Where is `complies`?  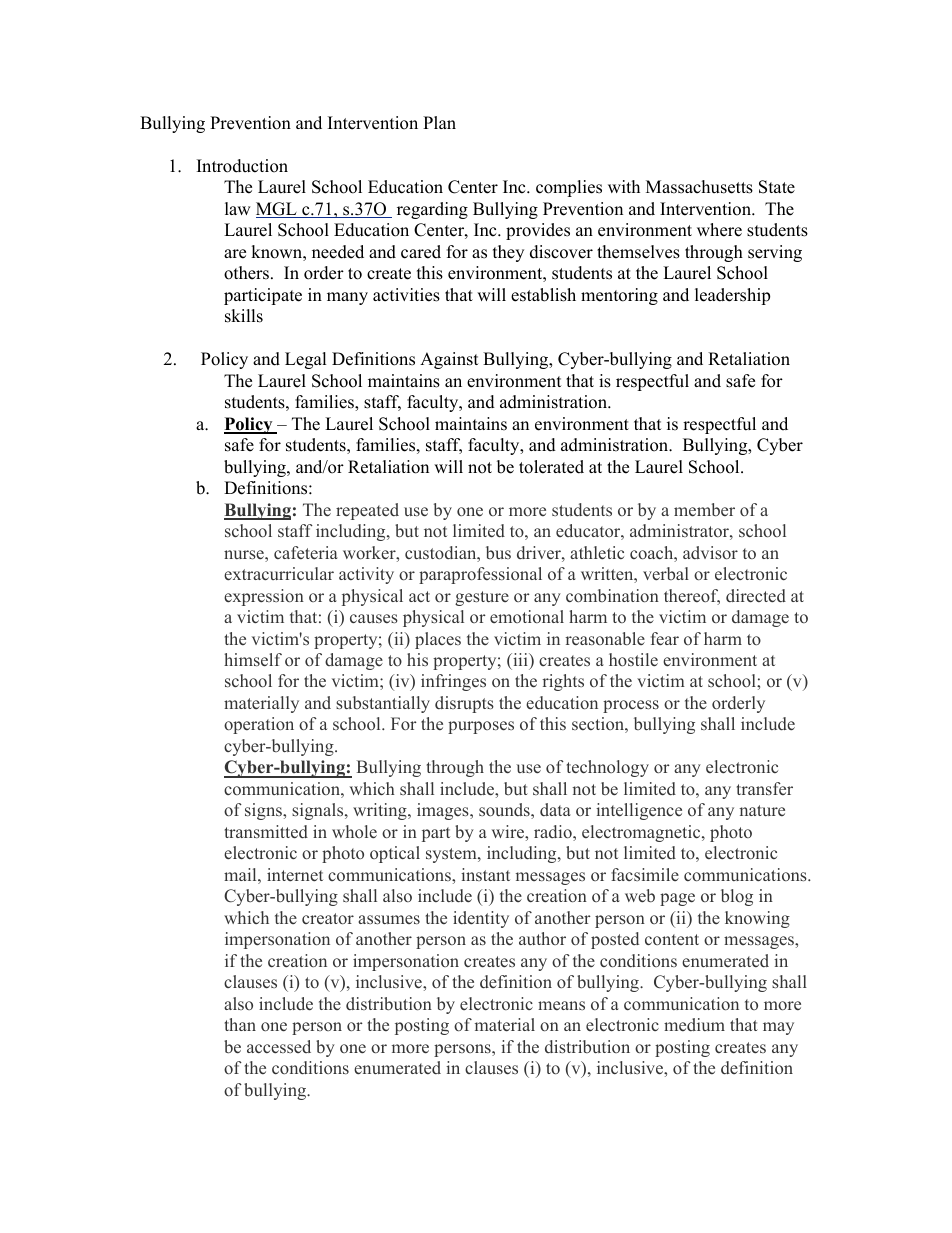
complies is located at coordinates (569, 188).
